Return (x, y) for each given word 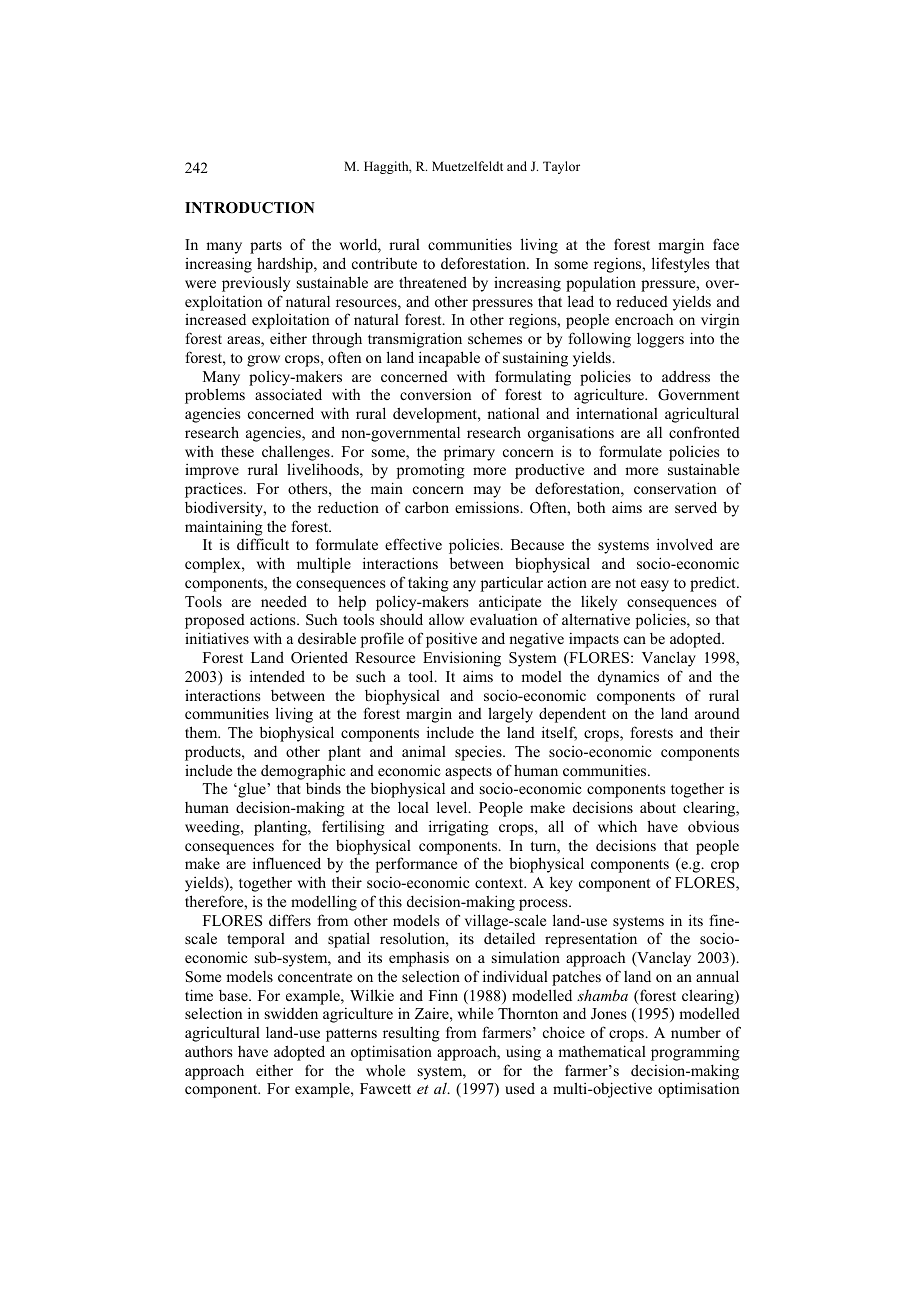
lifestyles (680, 265)
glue (252, 790)
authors (208, 1051)
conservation (675, 488)
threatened (433, 282)
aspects (468, 773)
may (487, 492)
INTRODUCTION (250, 208)
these (237, 451)
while (475, 1013)
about (658, 807)
